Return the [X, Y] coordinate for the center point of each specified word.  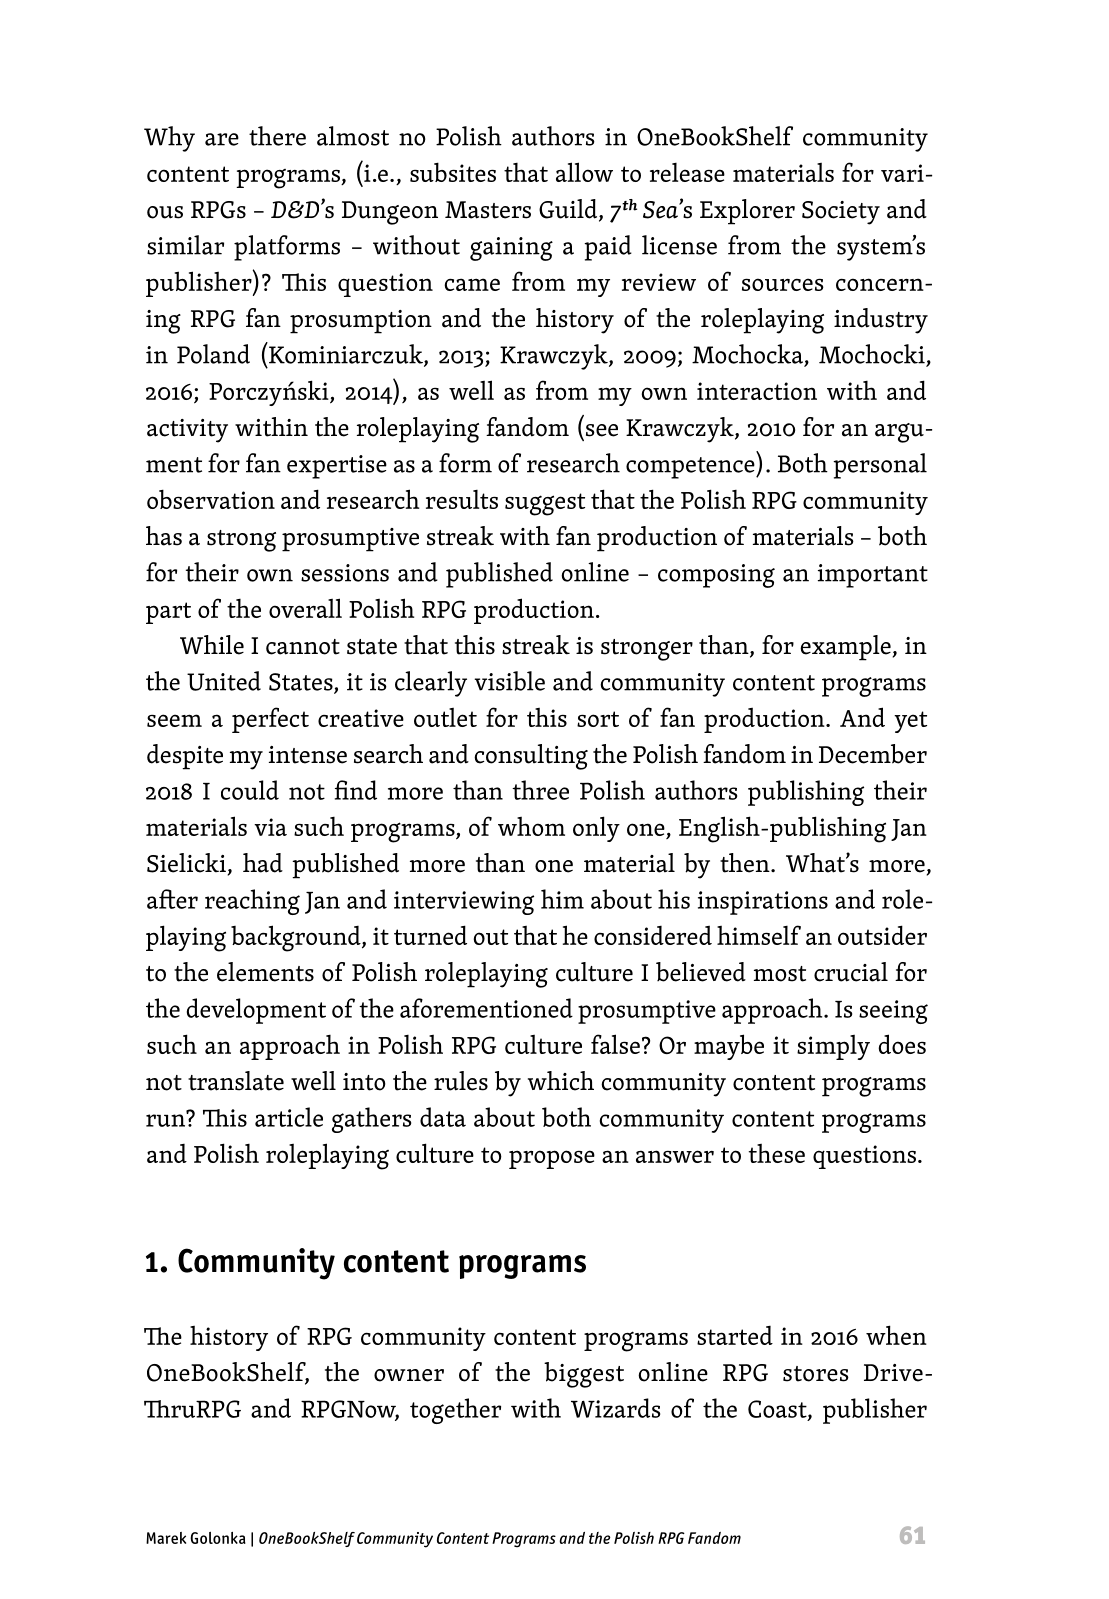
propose [552, 1159]
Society [841, 213]
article [289, 1117]
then [746, 863]
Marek [166, 1538]
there [277, 136]
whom [531, 826]
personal [880, 466]
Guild [569, 210]
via [270, 827]
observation [211, 499]
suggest [545, 504]
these [777, 1153]
